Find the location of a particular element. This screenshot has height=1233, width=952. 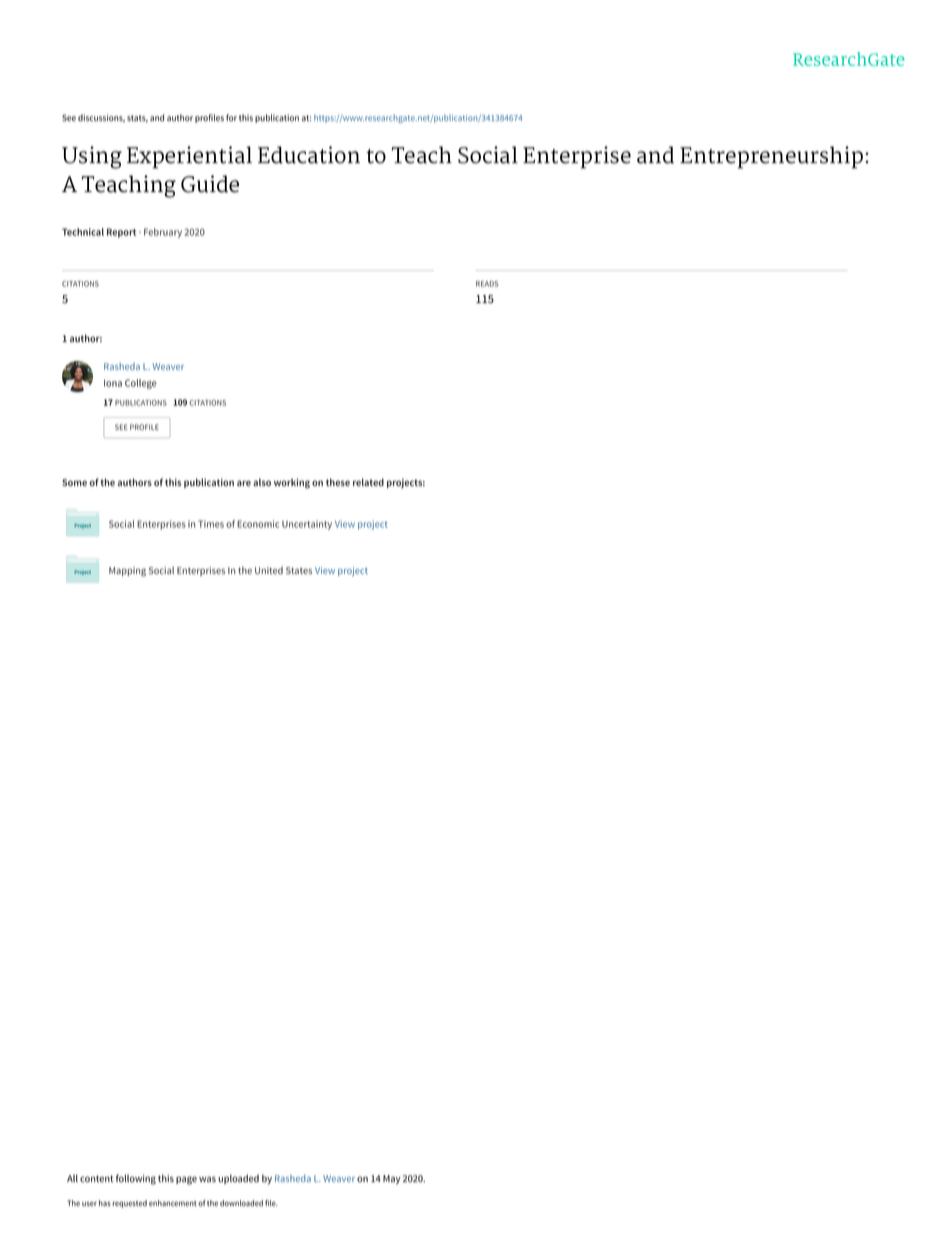

Mapping is located at coordinates (127, 572).
